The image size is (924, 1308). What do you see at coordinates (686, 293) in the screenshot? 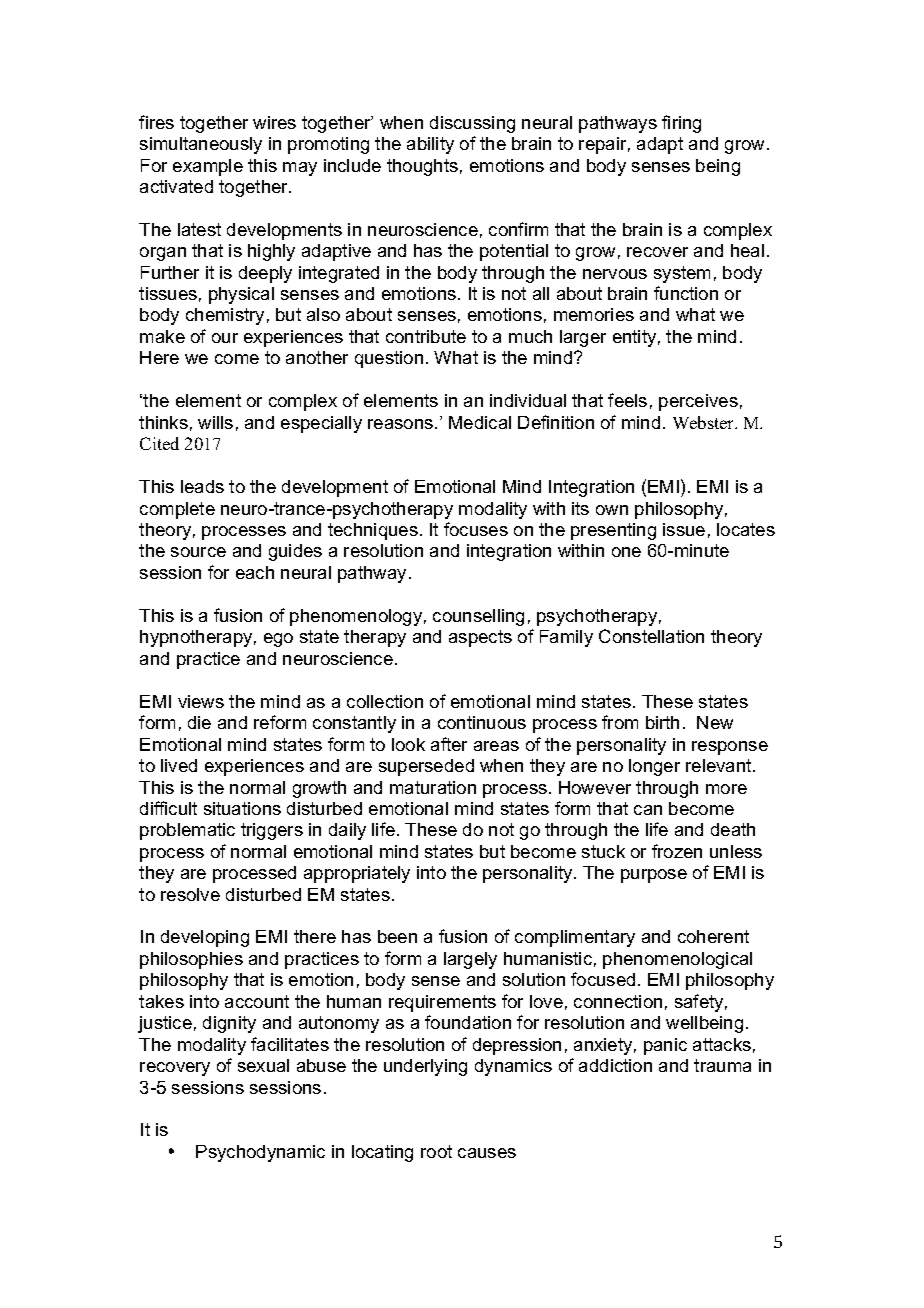
I see `function` at bounding box center [686, 293].
